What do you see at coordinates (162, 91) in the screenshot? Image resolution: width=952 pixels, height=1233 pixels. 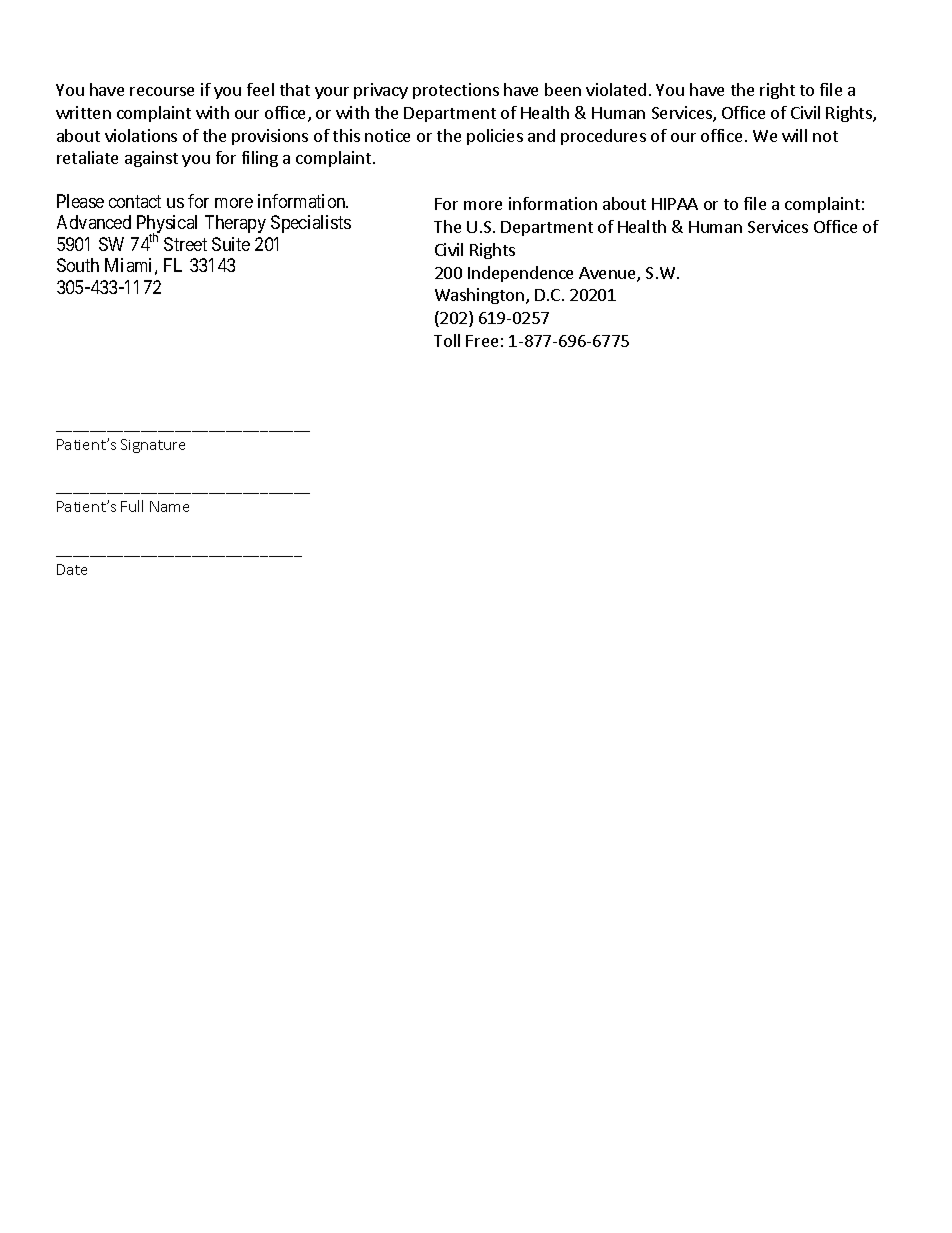 I see `recourse` at bounding box center [162, 91].
